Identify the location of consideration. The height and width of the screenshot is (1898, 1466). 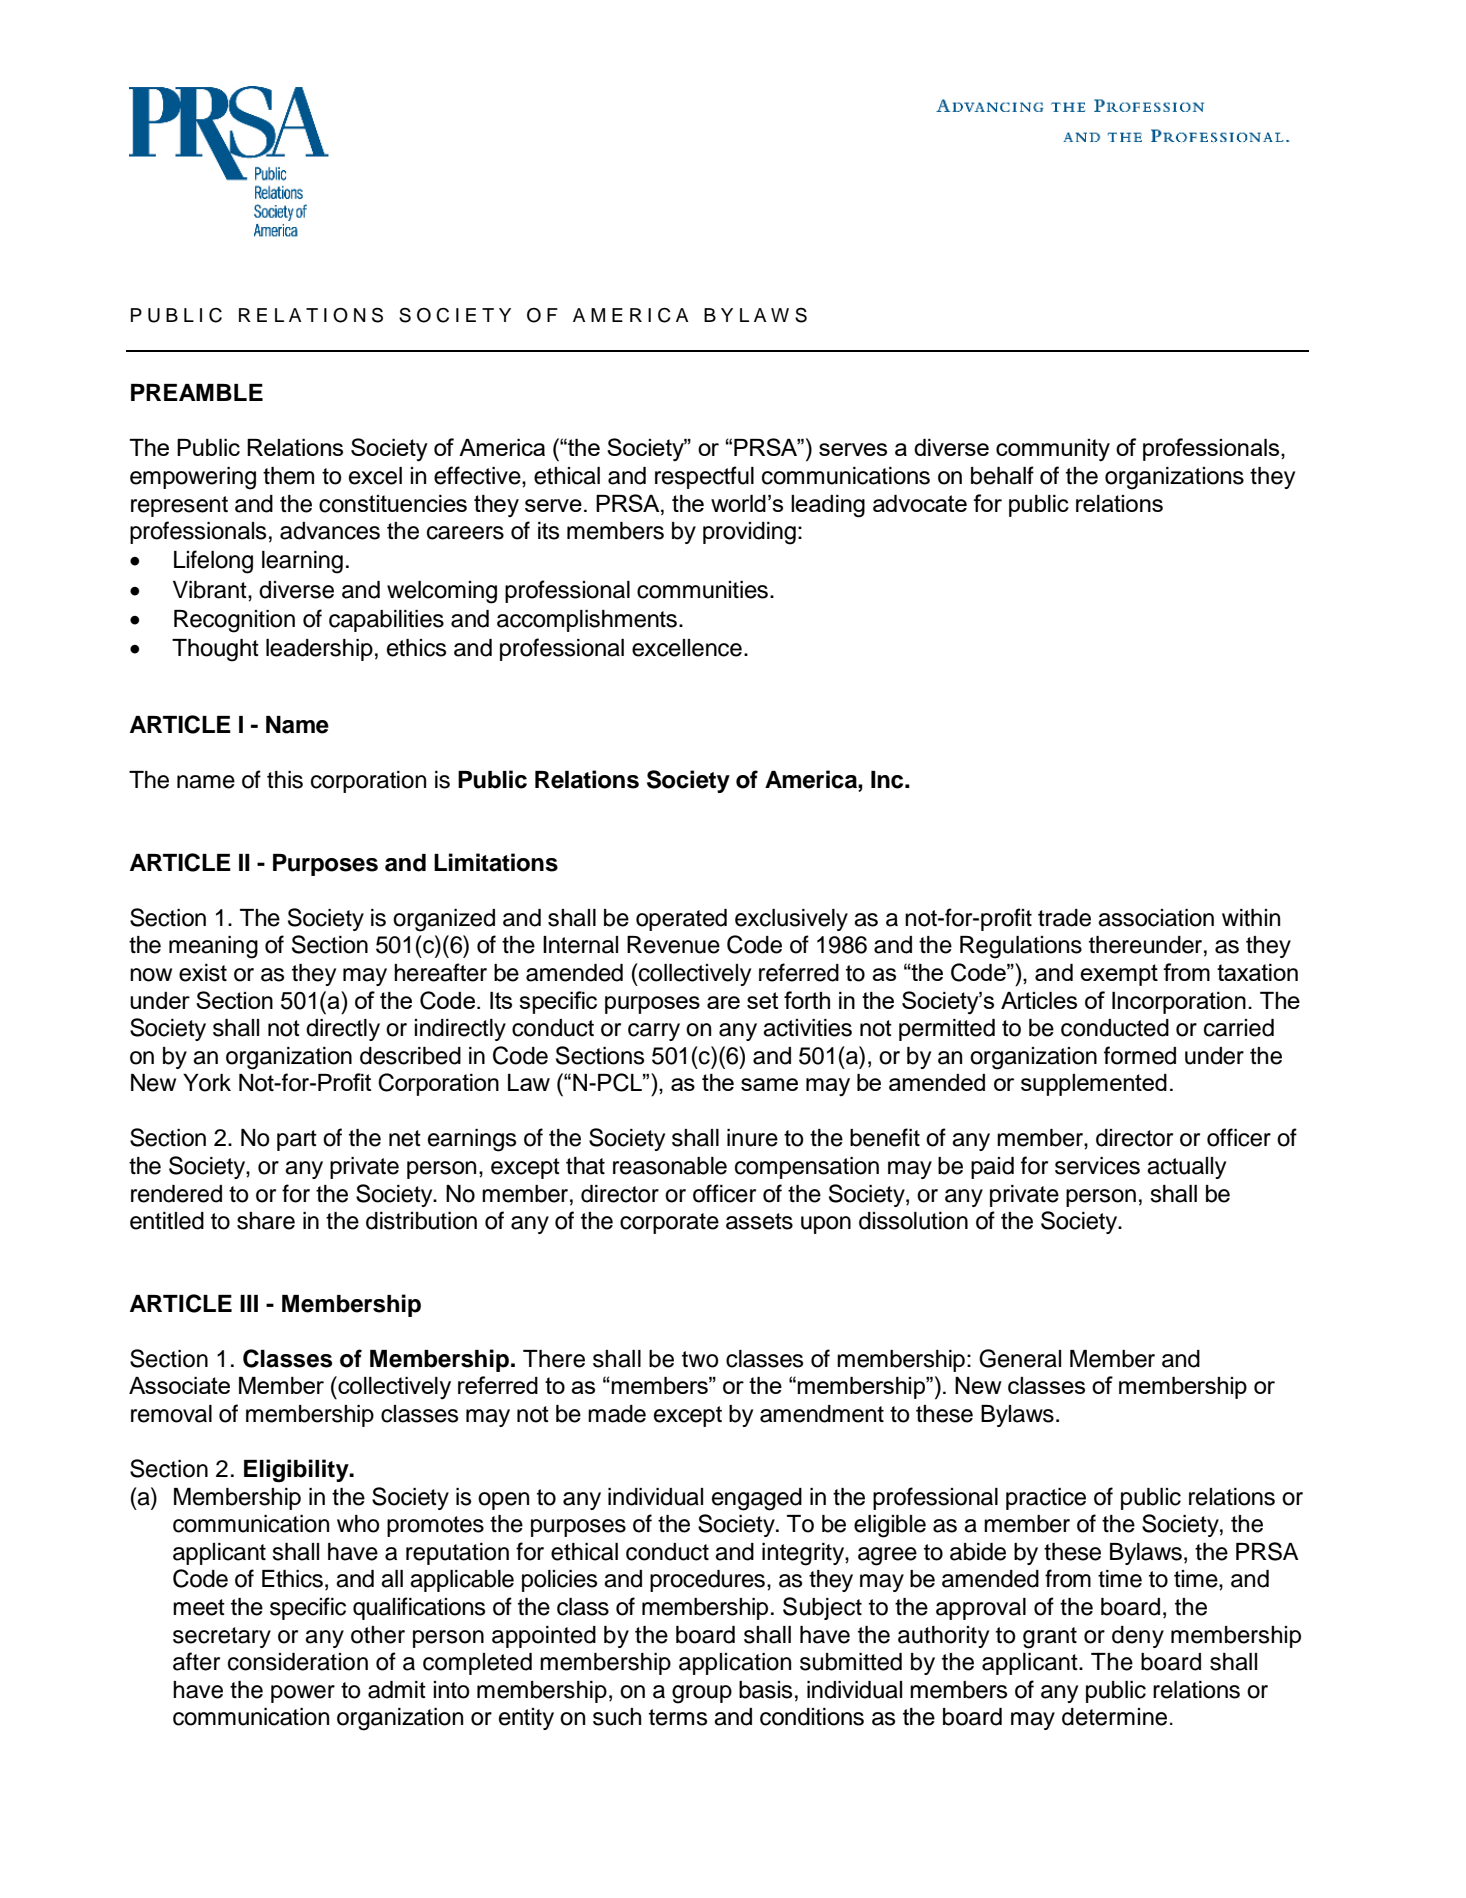
(298, 1662).
